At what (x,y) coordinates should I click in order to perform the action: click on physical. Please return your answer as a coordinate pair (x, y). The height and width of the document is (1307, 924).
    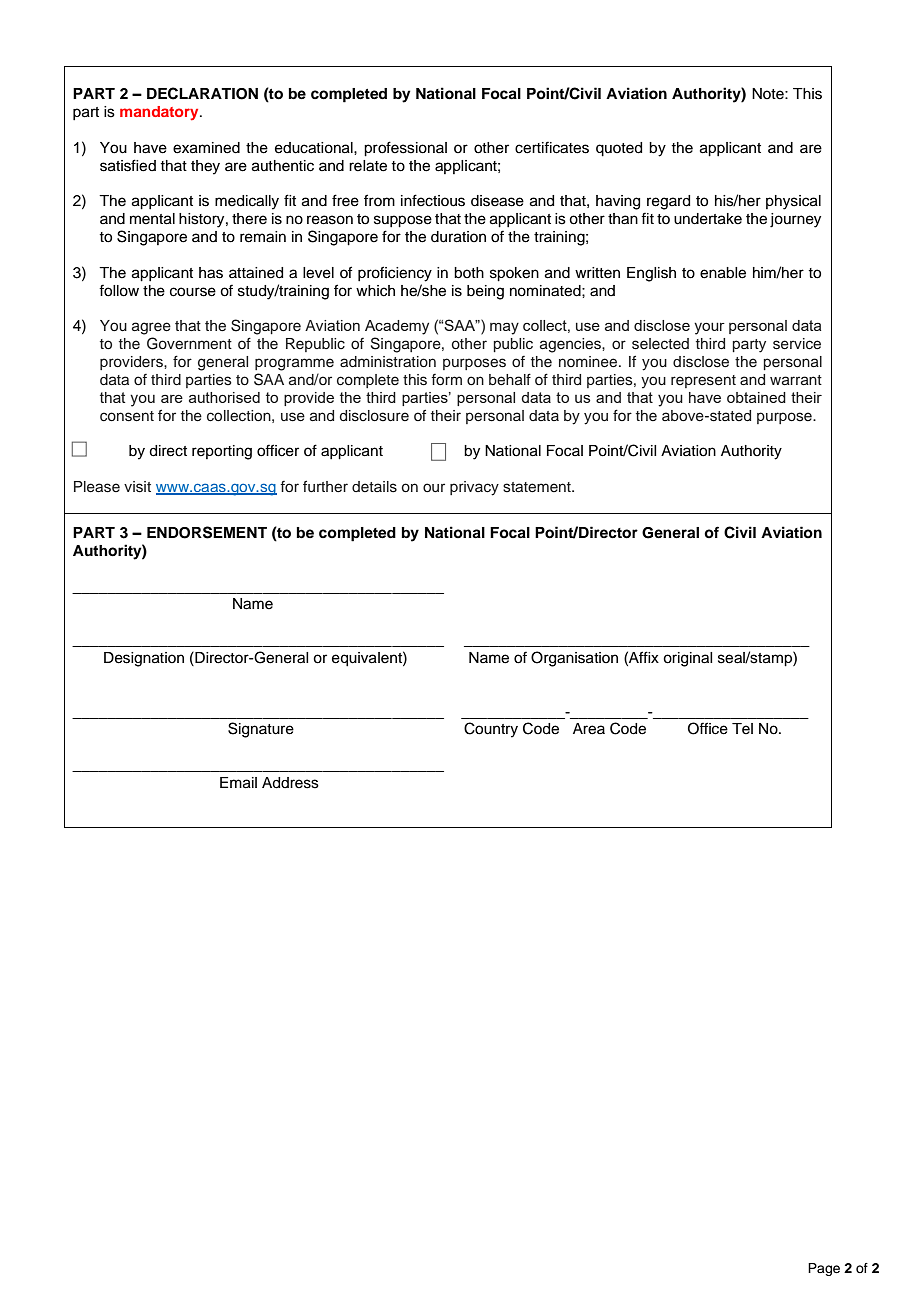
    Looking at the image, I should click on (793, 202).
